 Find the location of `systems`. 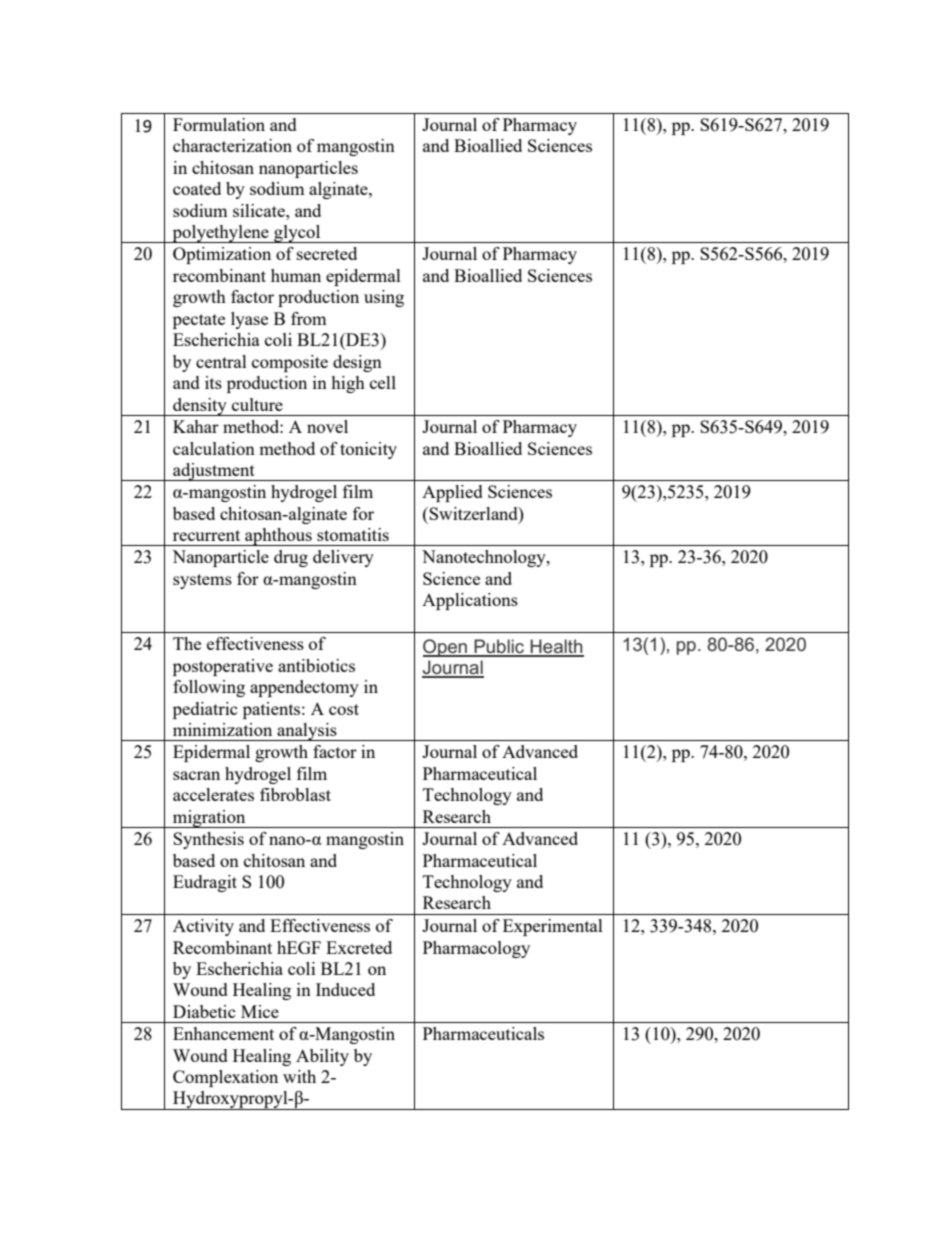

systems is located at coordinates (202, 581).
